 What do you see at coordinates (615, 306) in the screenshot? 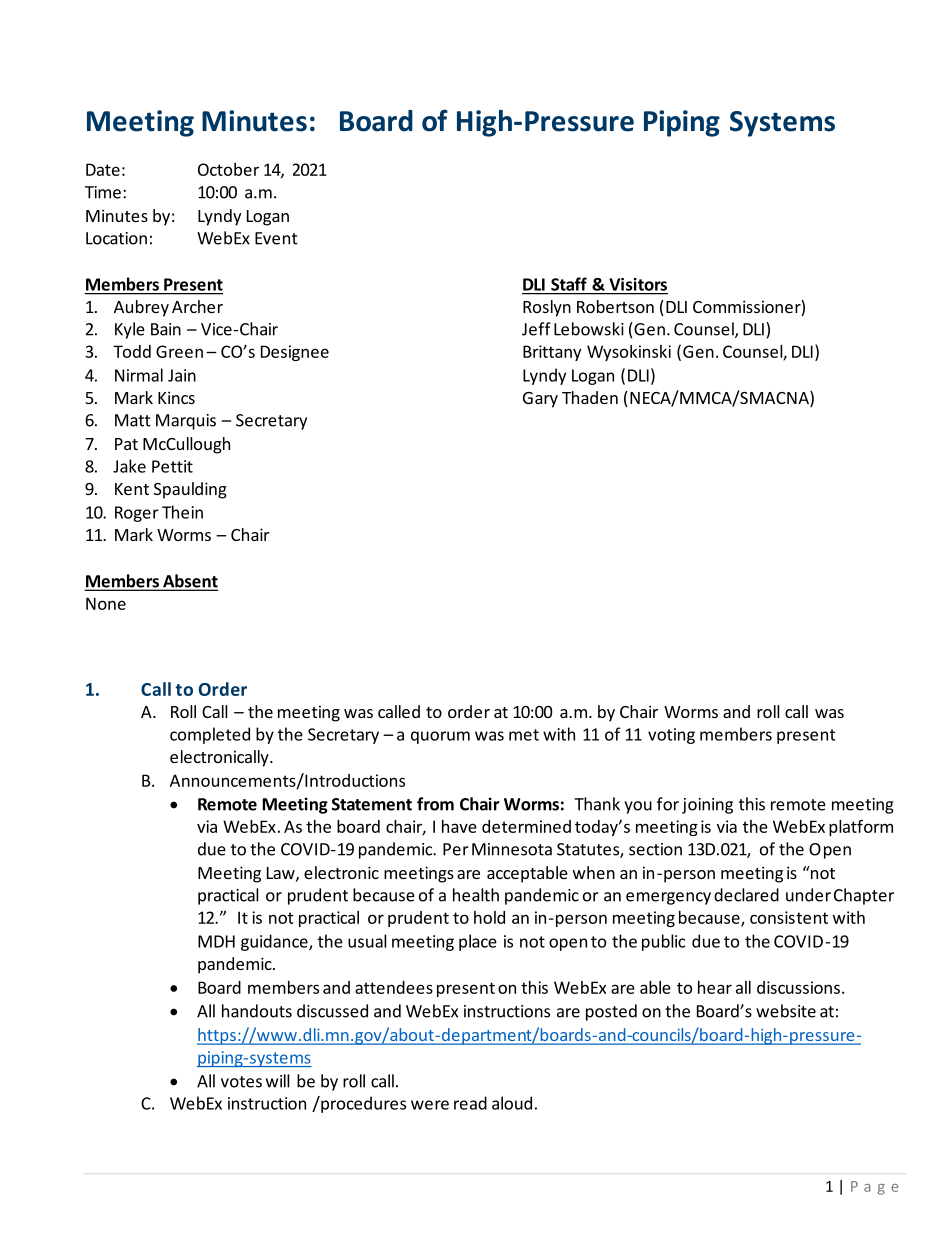
I see `Robertson` at bounding box center [615, 306].
